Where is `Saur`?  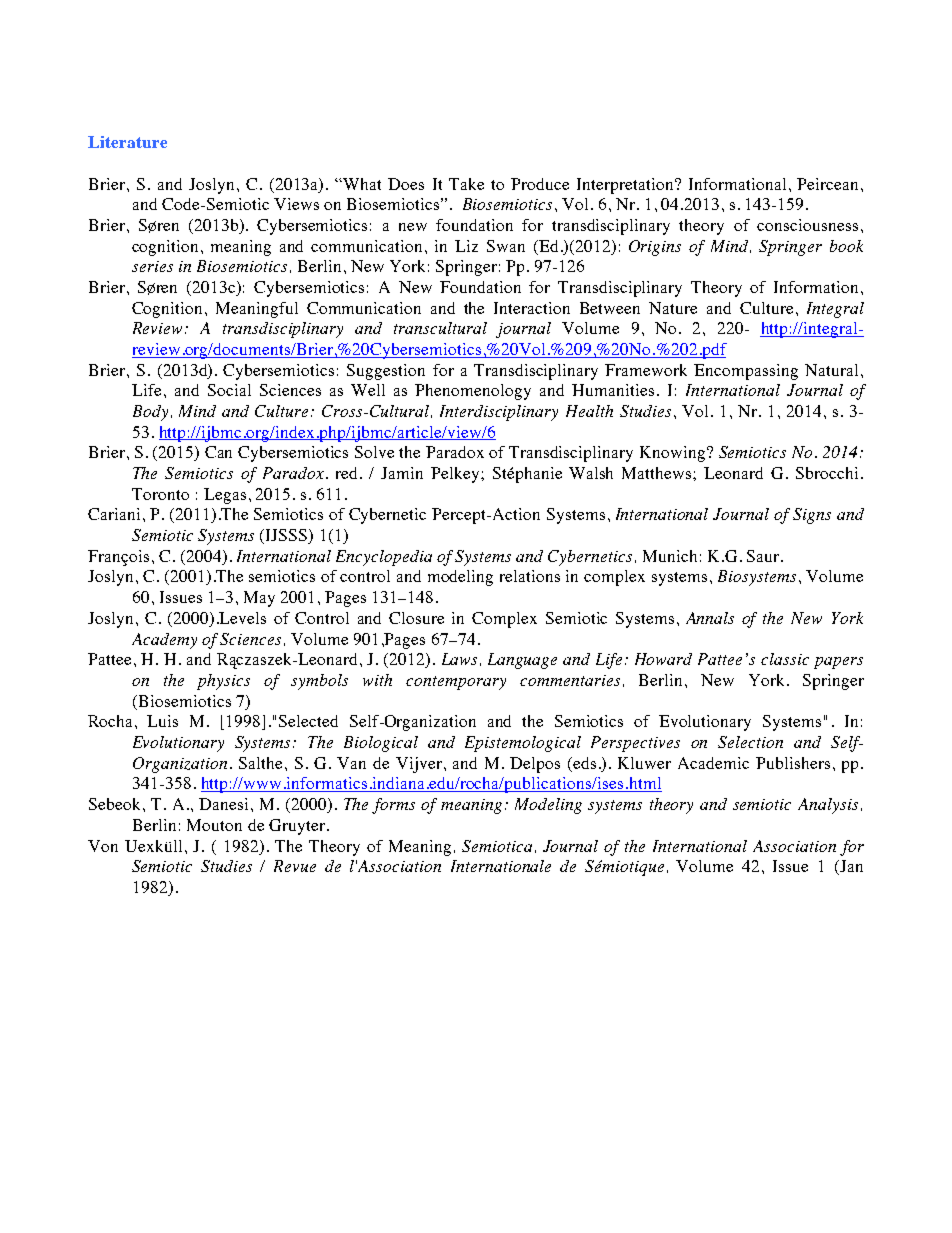
Saur is located at coordinates (764, 556).
